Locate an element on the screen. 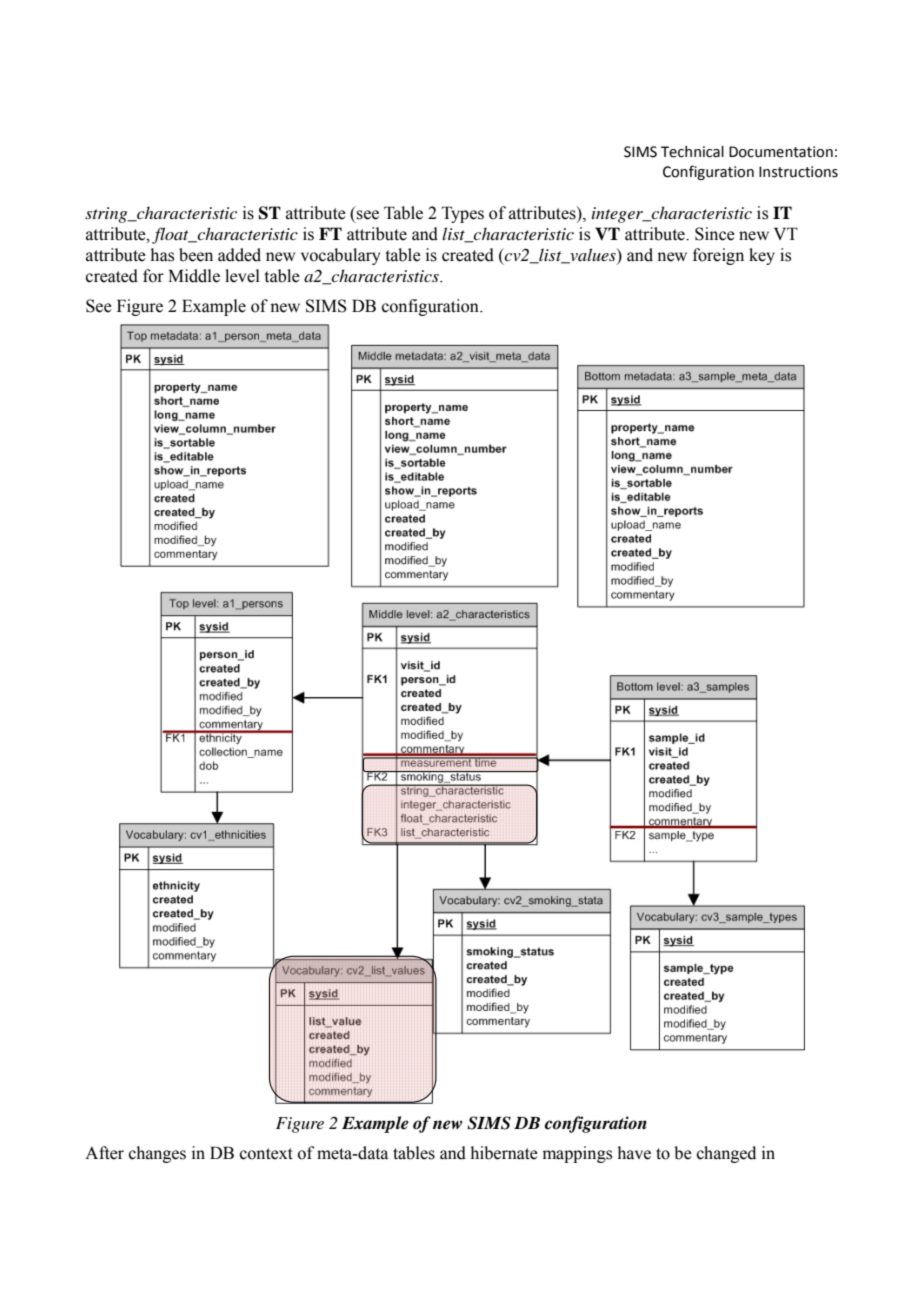 The image size is (924, 1308). vocabulary is located at coordinates (340, 256).
